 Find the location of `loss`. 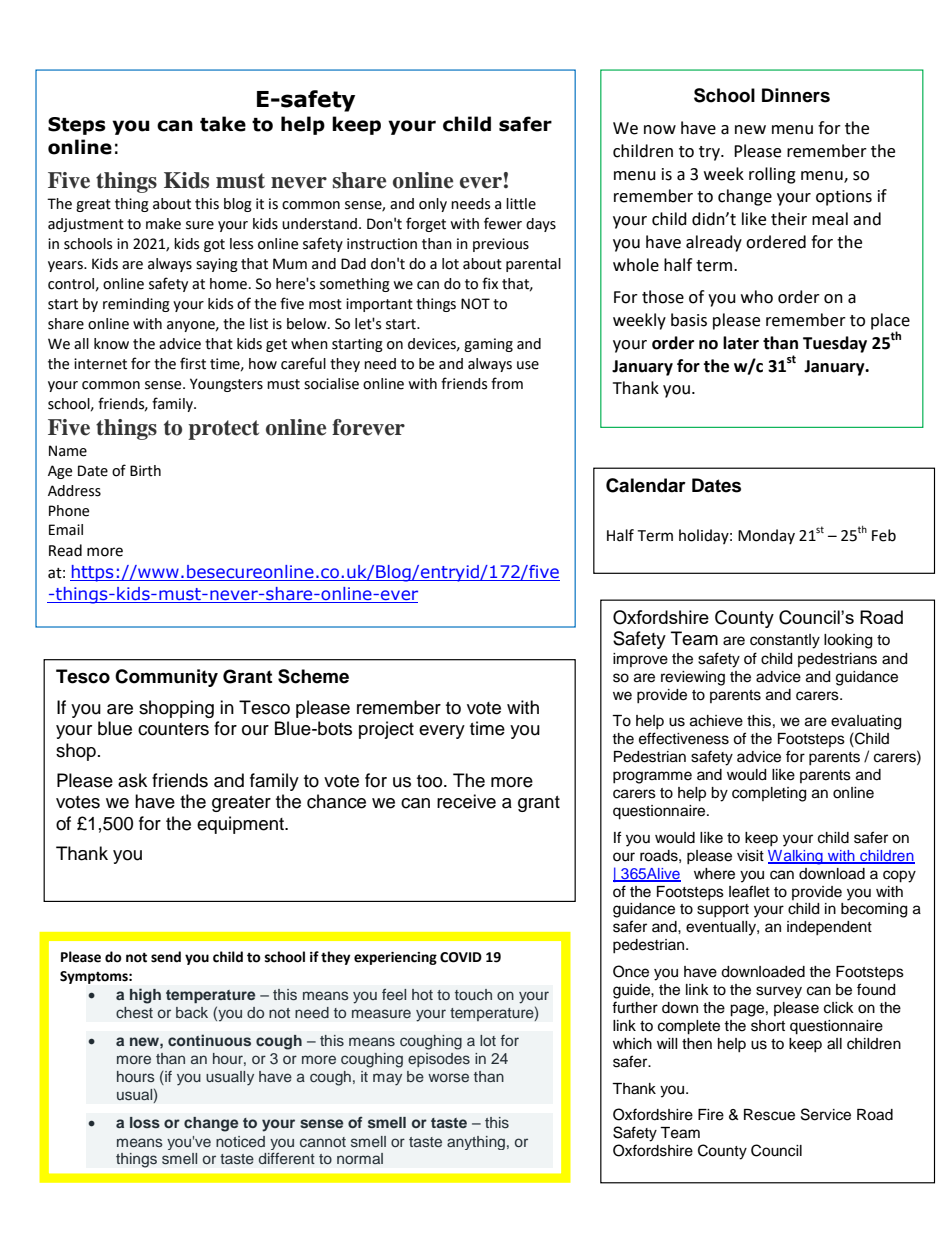

loss is located at coordinates (145, 1122).
